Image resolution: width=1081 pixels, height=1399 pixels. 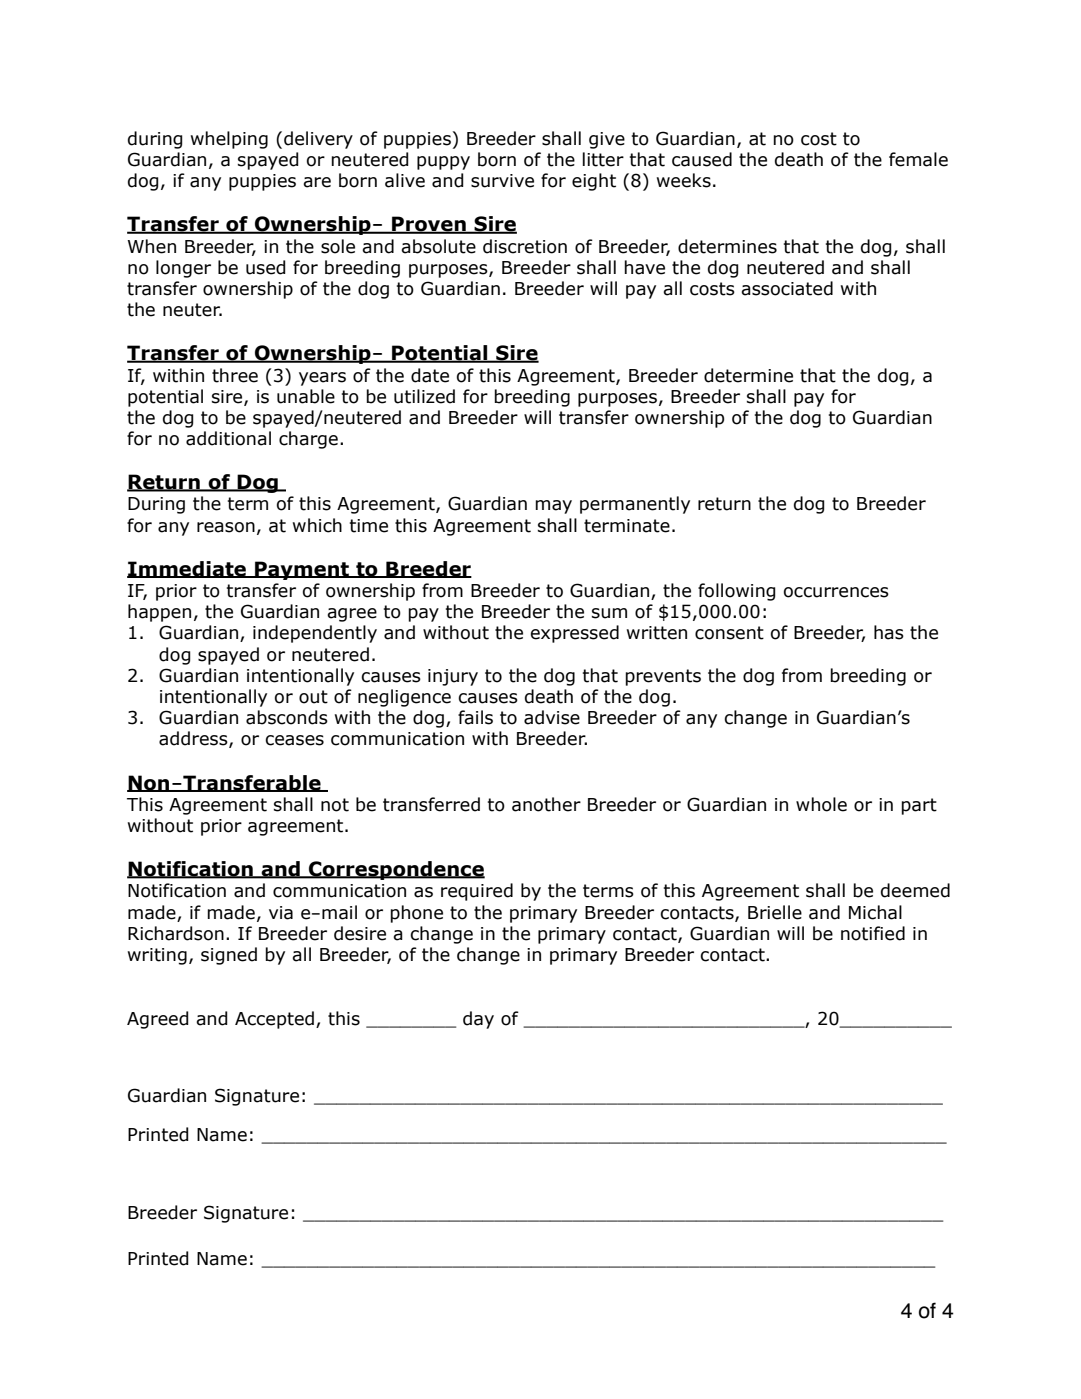 What do you see at coordinates (274, 1020) in the screenshot?
I see `Accepted` at bounding box center [274, 1020].
